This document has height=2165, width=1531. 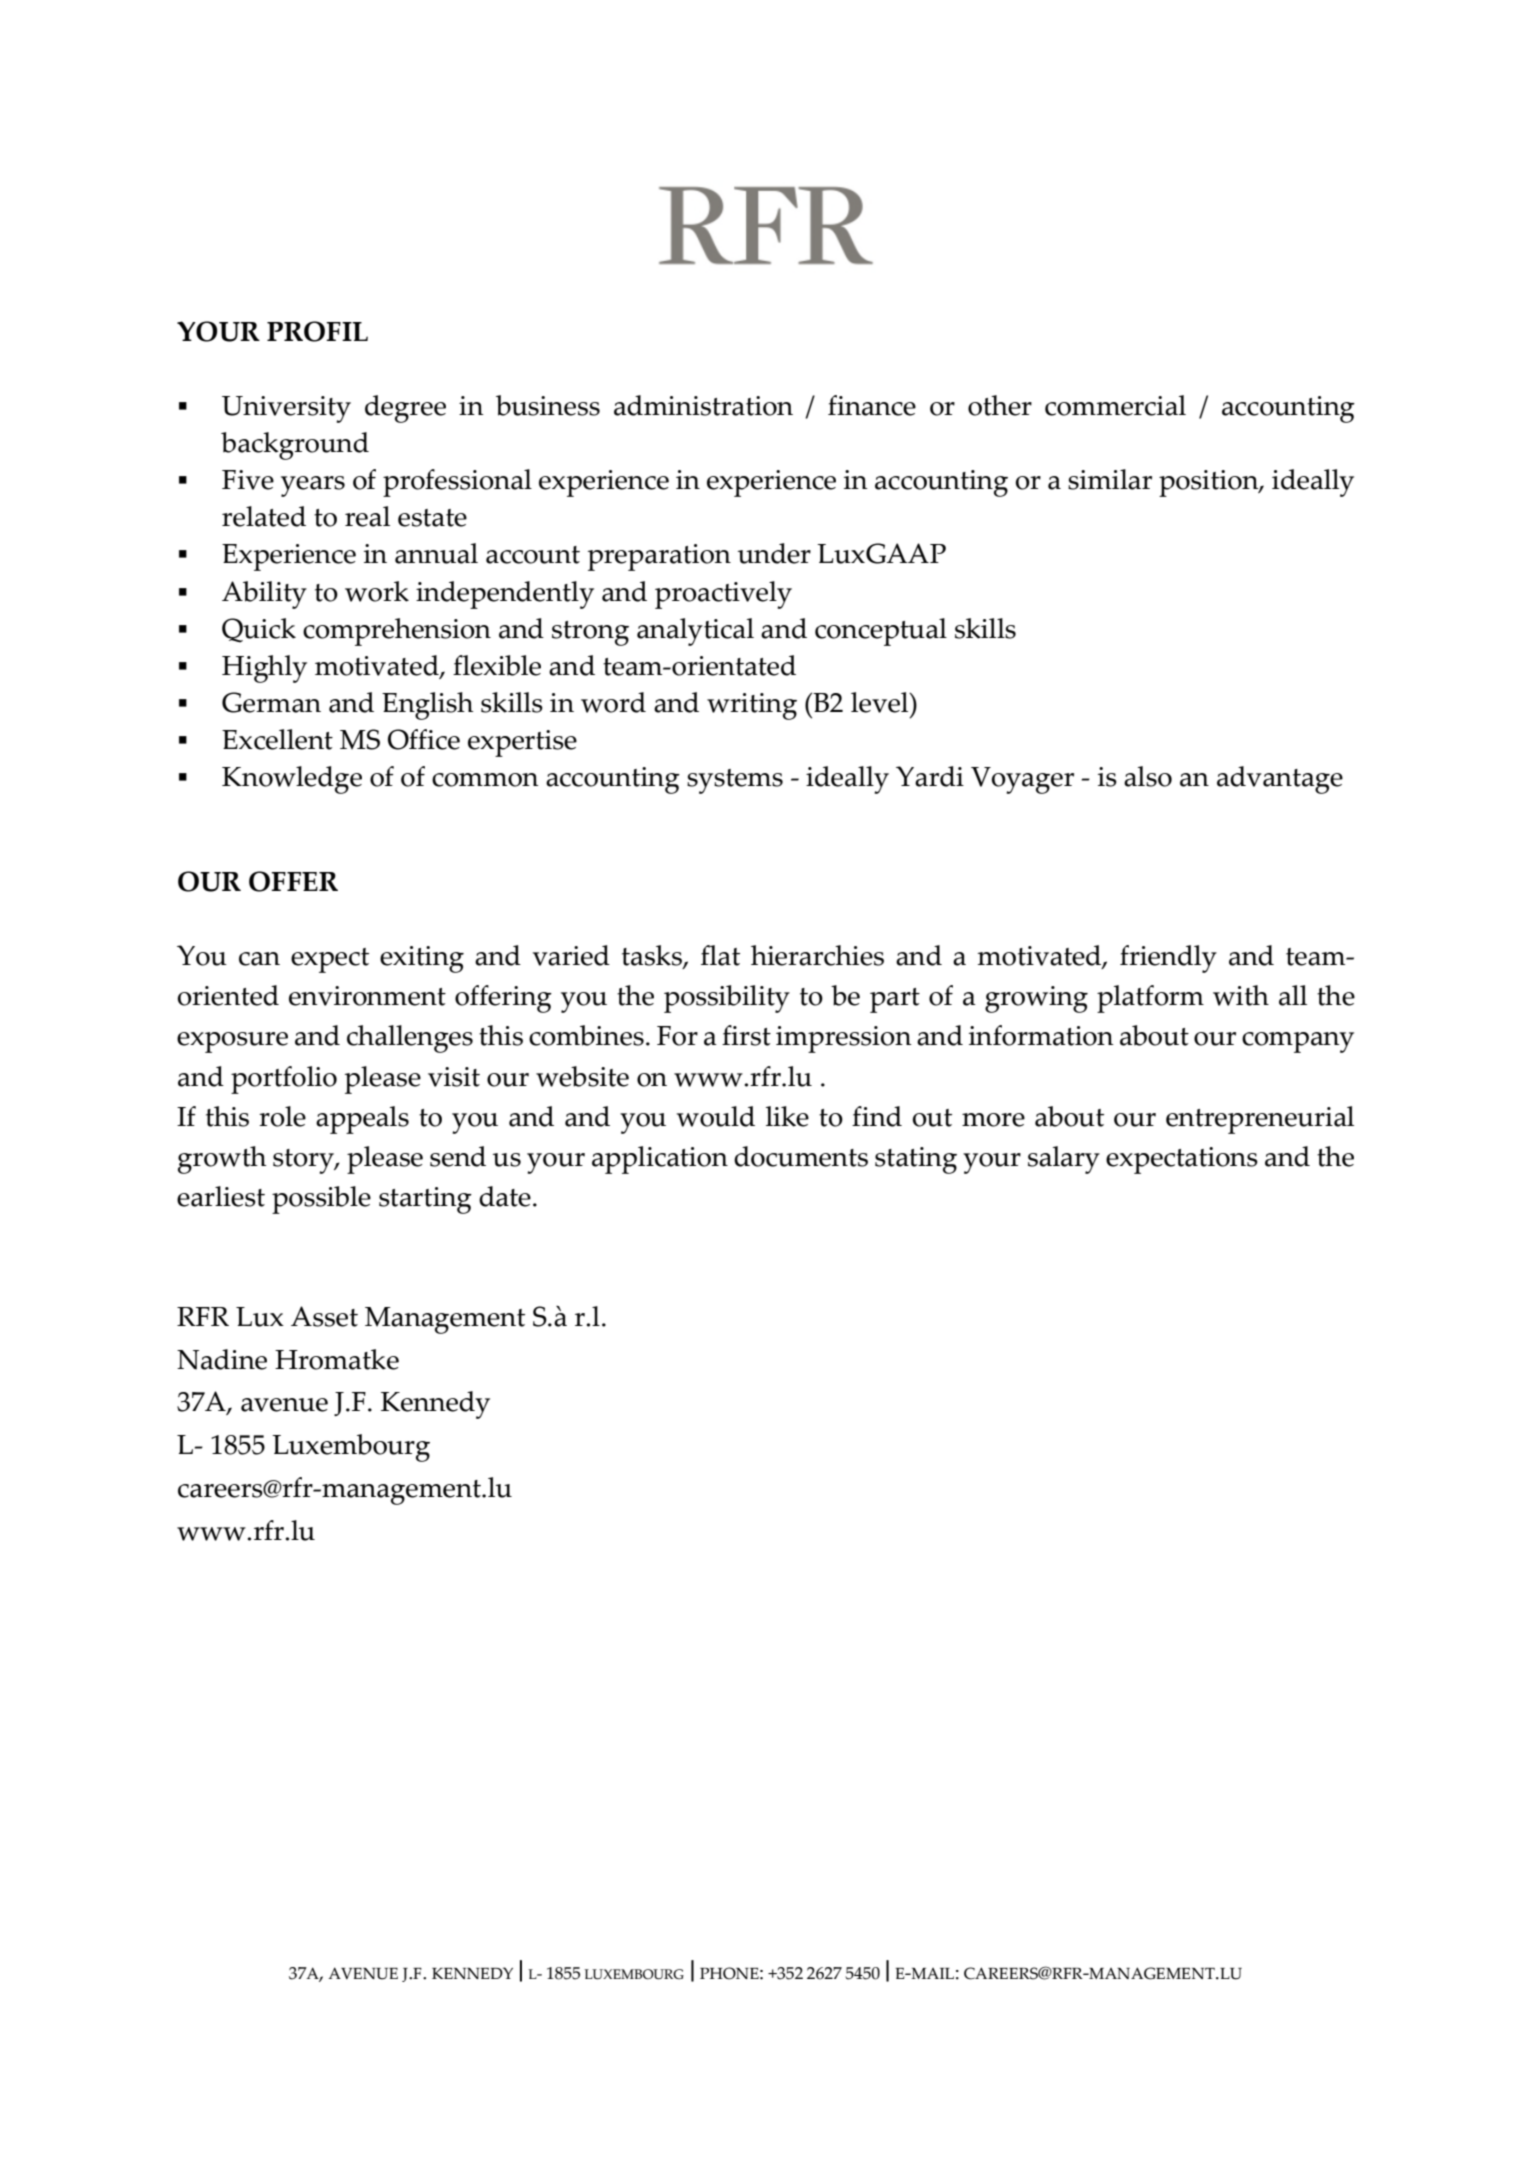 I want to click on entrepreneurial, so click(x=1260, y=1120).
